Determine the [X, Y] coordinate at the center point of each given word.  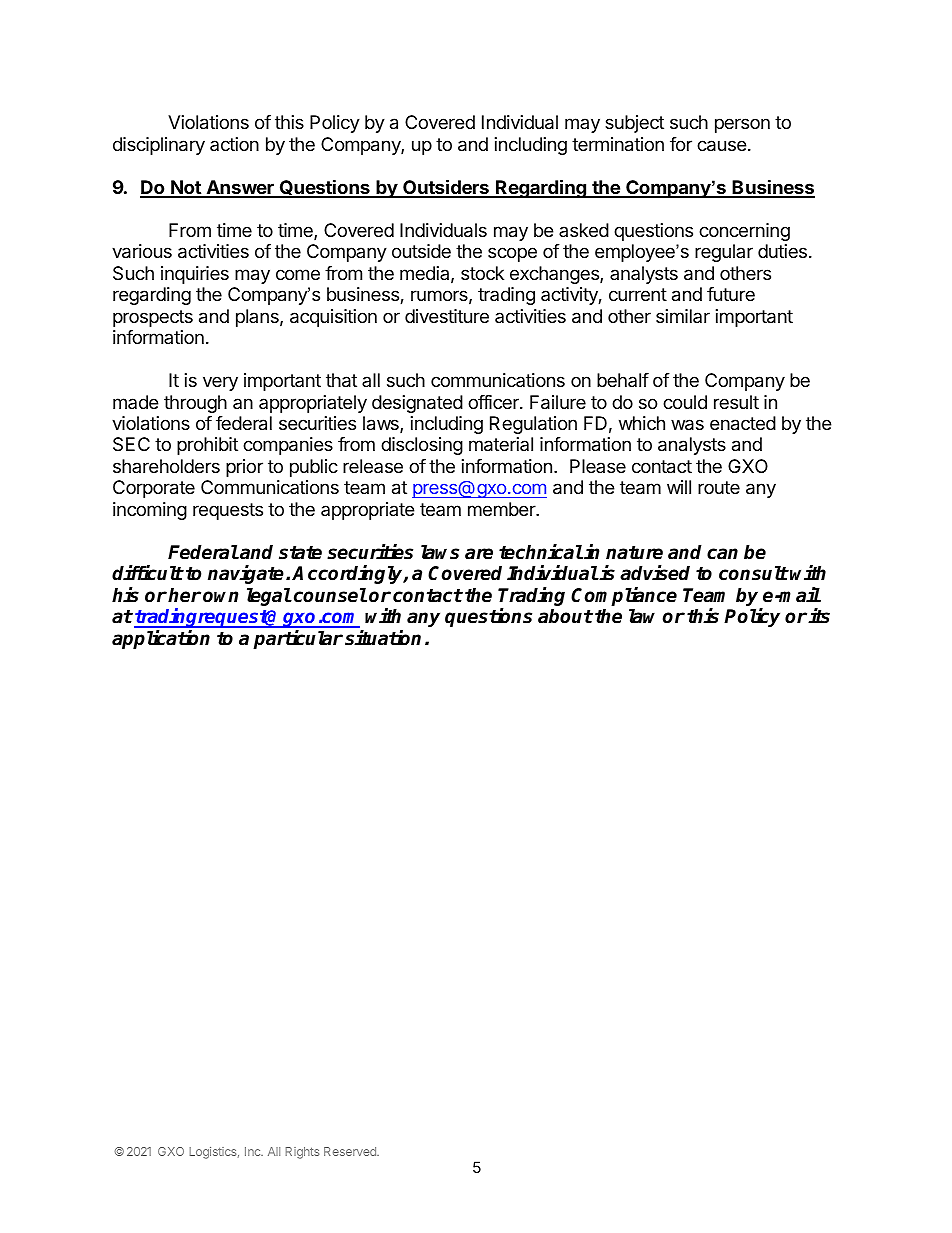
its [819, 616]
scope [512, 254]
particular [298, 639]
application [161, 639]
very [220, 383]
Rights [302, 1153]
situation [383, 638]
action [234, 144]
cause [721, 146]
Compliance [624, 598]
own [220, 597]
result [736, 402]
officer [494, 402]
